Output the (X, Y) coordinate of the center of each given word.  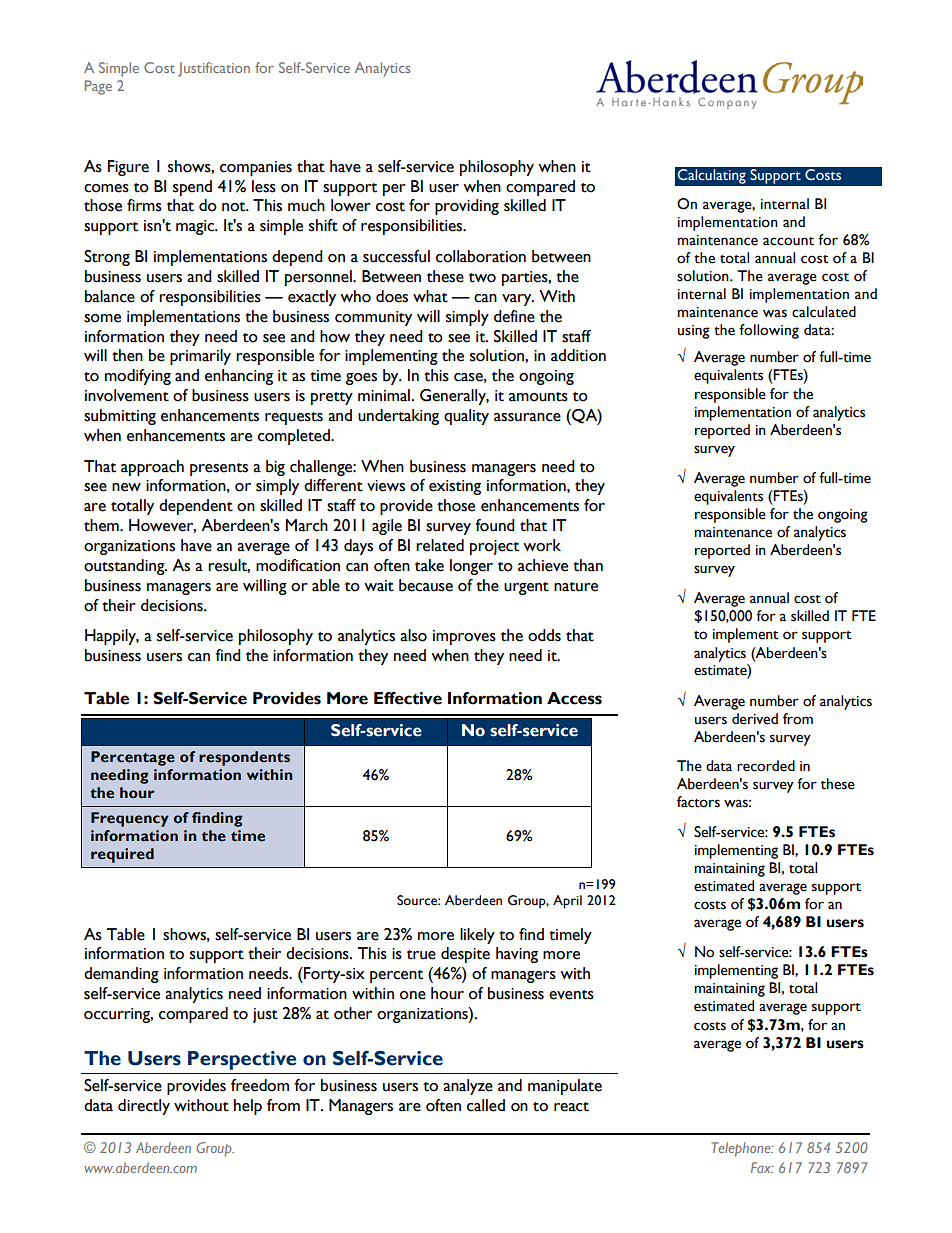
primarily (200, 357)
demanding (121, 975)
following (769, 331)
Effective (408, 698)
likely (477, 936)
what (430, 296)
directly (144, 1107)
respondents (244, 758)
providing (467, 207)
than (588, 565)
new (126, 487)
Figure (128, 168)
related (440, 545)
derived (755, 719)
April (567, 902)
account (788, 241)
